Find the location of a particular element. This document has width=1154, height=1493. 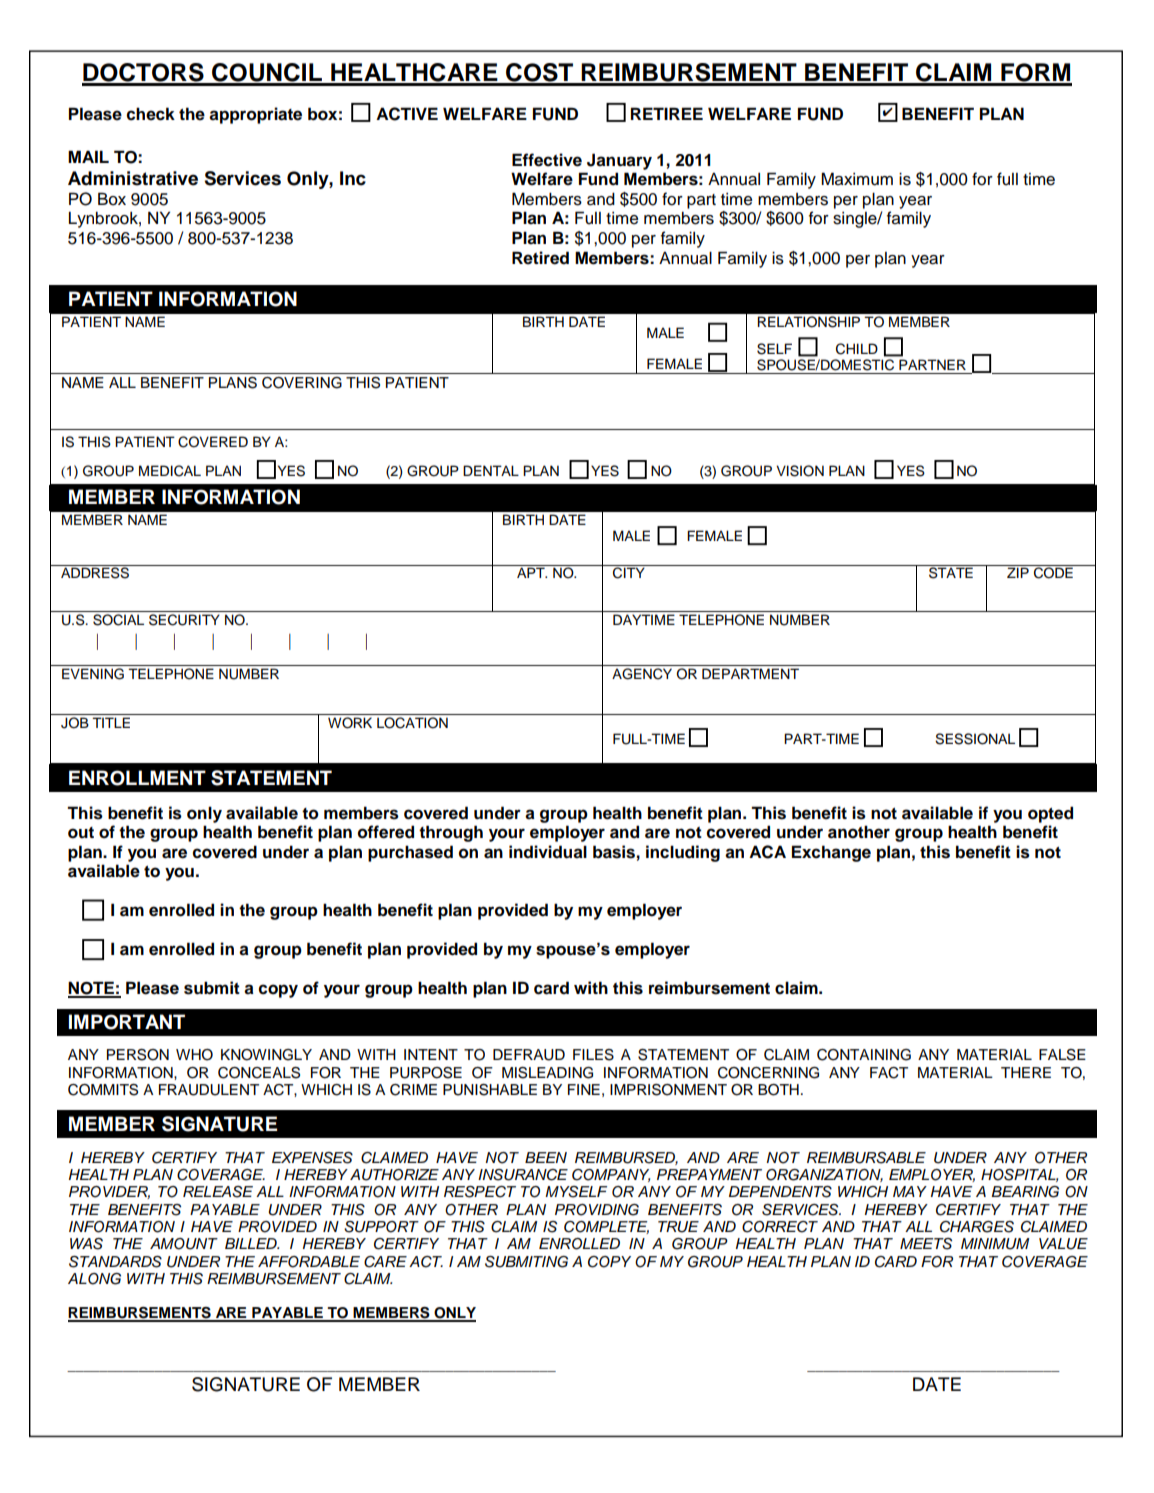

Effective is located at coordinates (547, 160).
